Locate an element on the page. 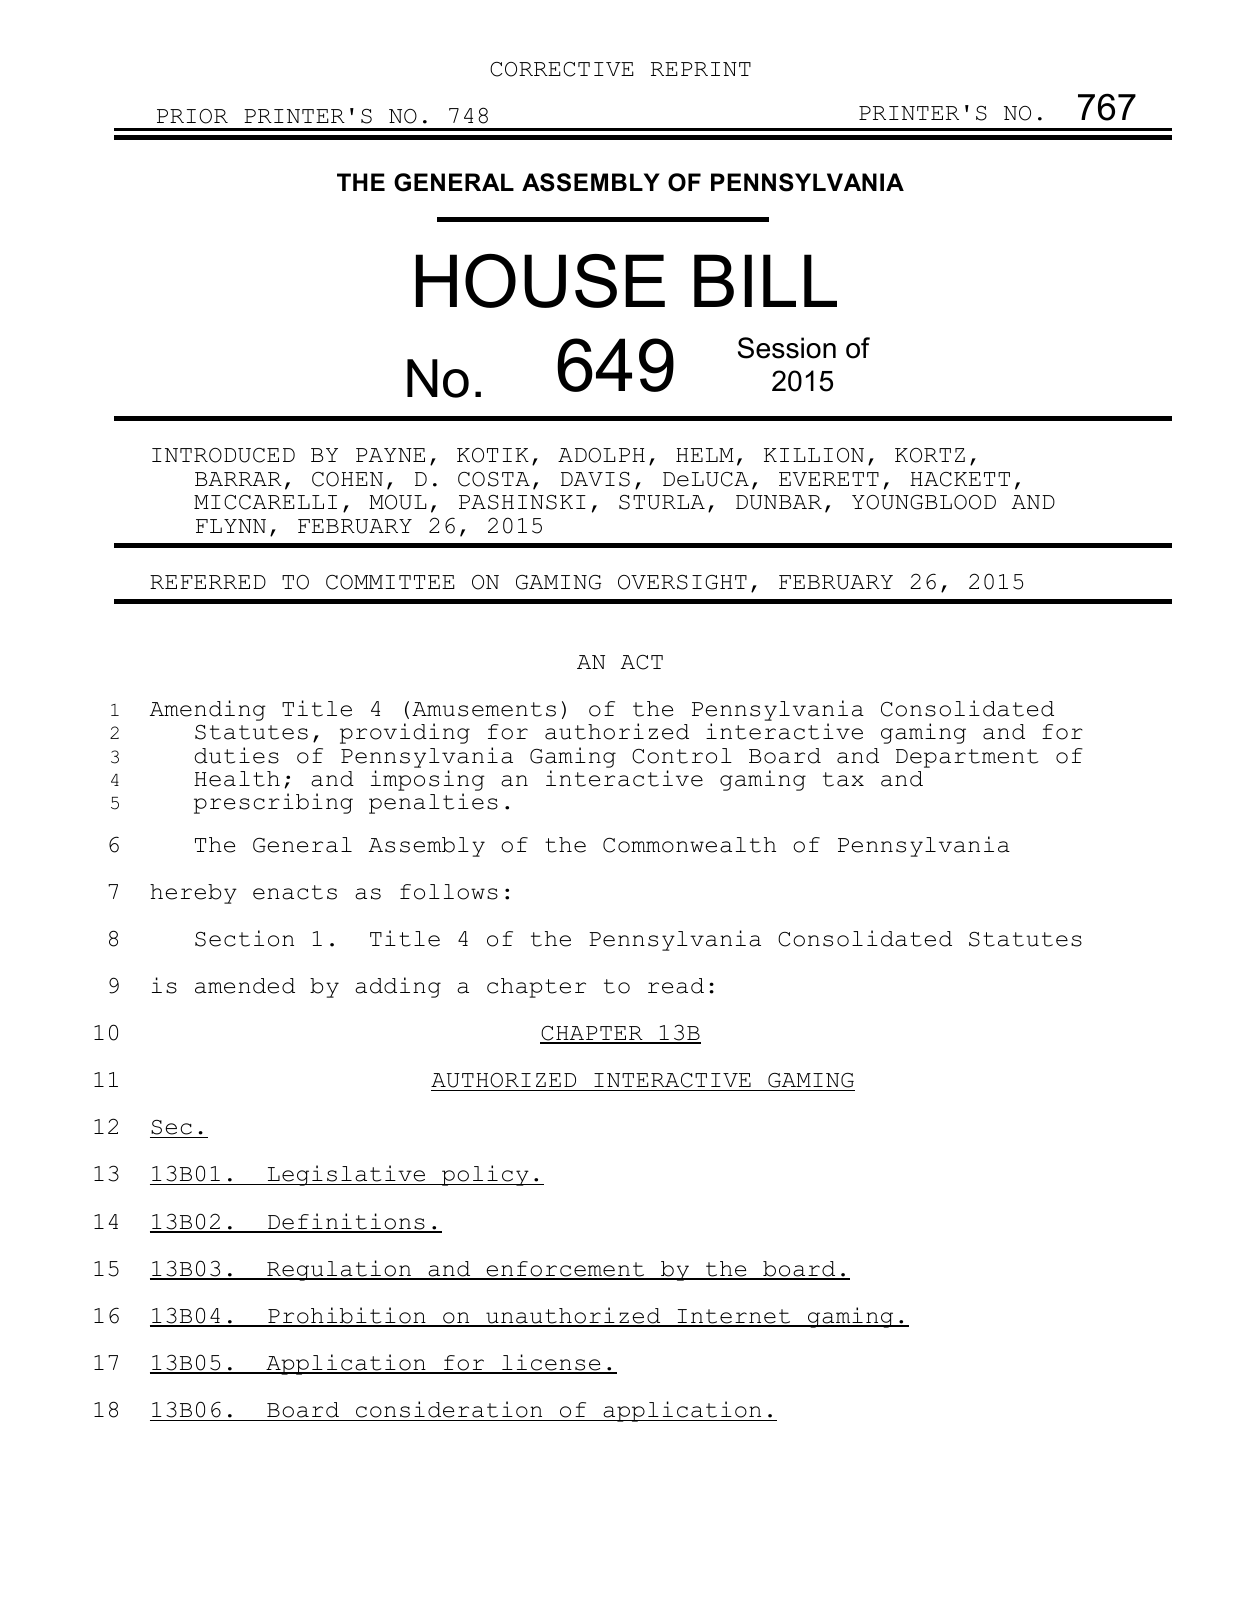 The height and width of the document is (1606, 1241). Control is located at coordinates (682, 756).
